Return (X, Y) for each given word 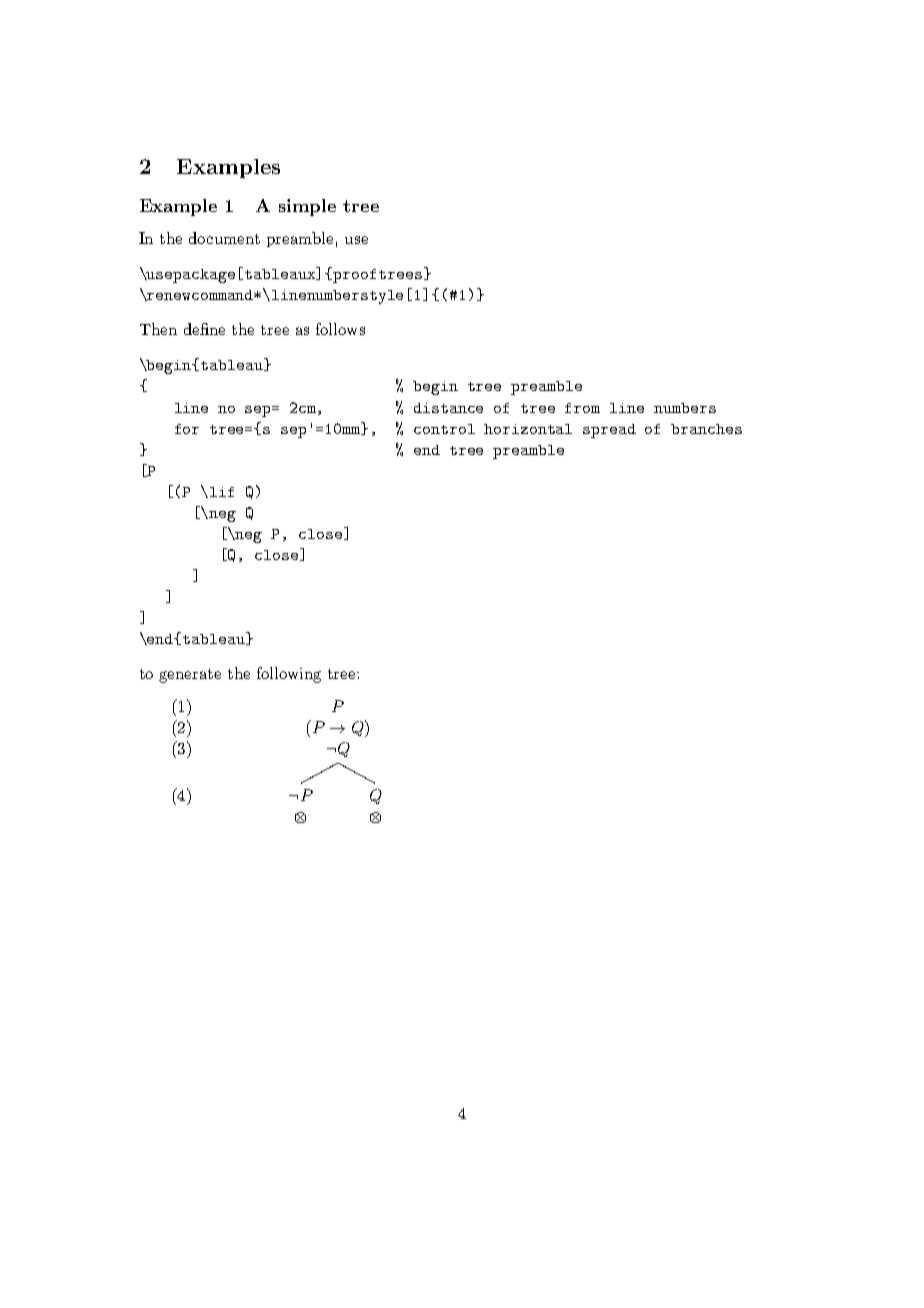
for (187, 429)
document (224, 238)
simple (307, 207)
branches (706, 429)
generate (190, 676)
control (444, 429)
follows (340, 329)
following (289, 675)
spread (609, 431)
